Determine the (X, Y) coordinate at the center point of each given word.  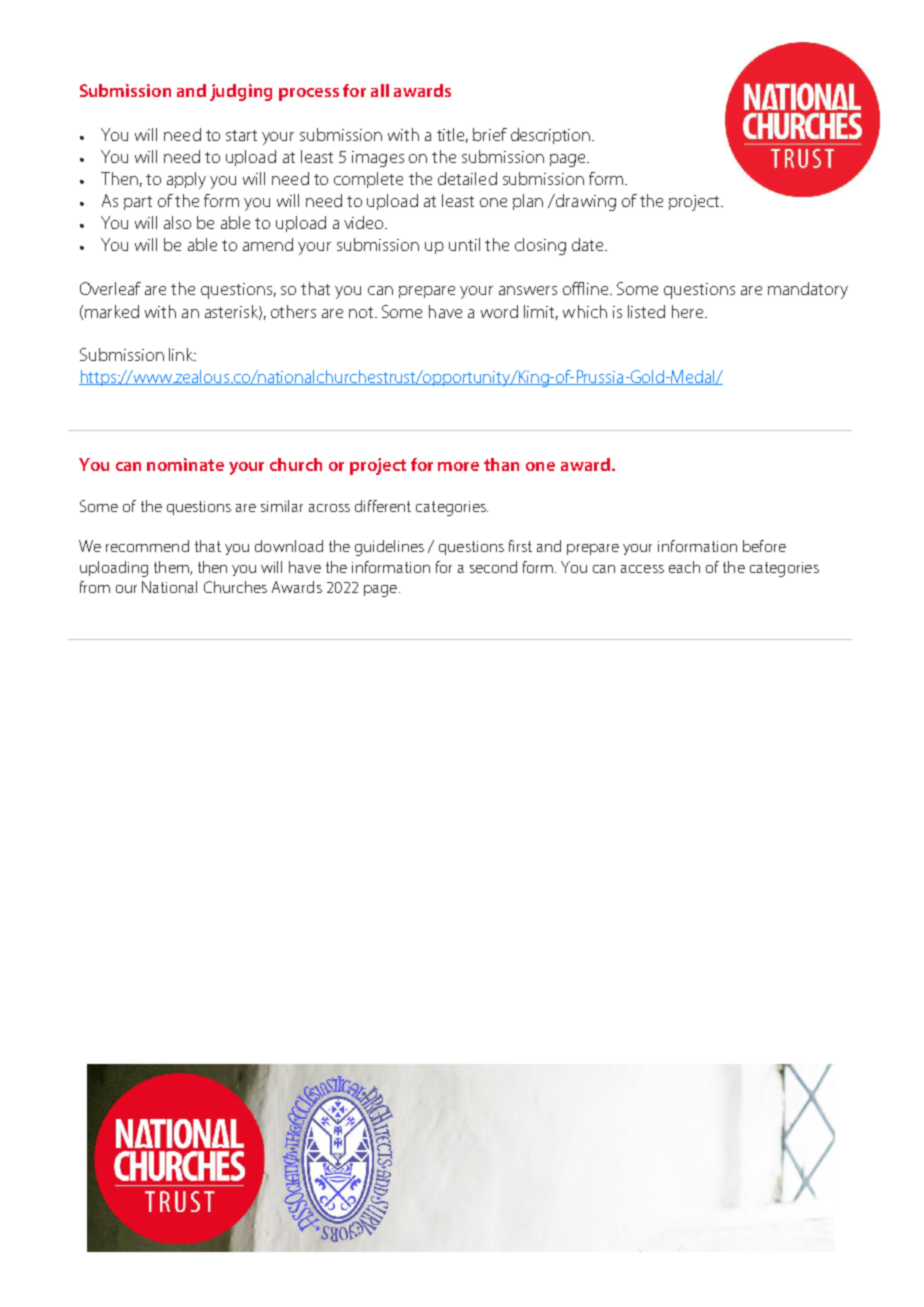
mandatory (808, 290)
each (684, 567)
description (552, 136)
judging (241, 92)
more (458, 466)
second (493, 567)
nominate (185, 464)
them (172, 568)
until (464, 244)
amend (268, 244)
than (501, 464)
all (380, 90)
